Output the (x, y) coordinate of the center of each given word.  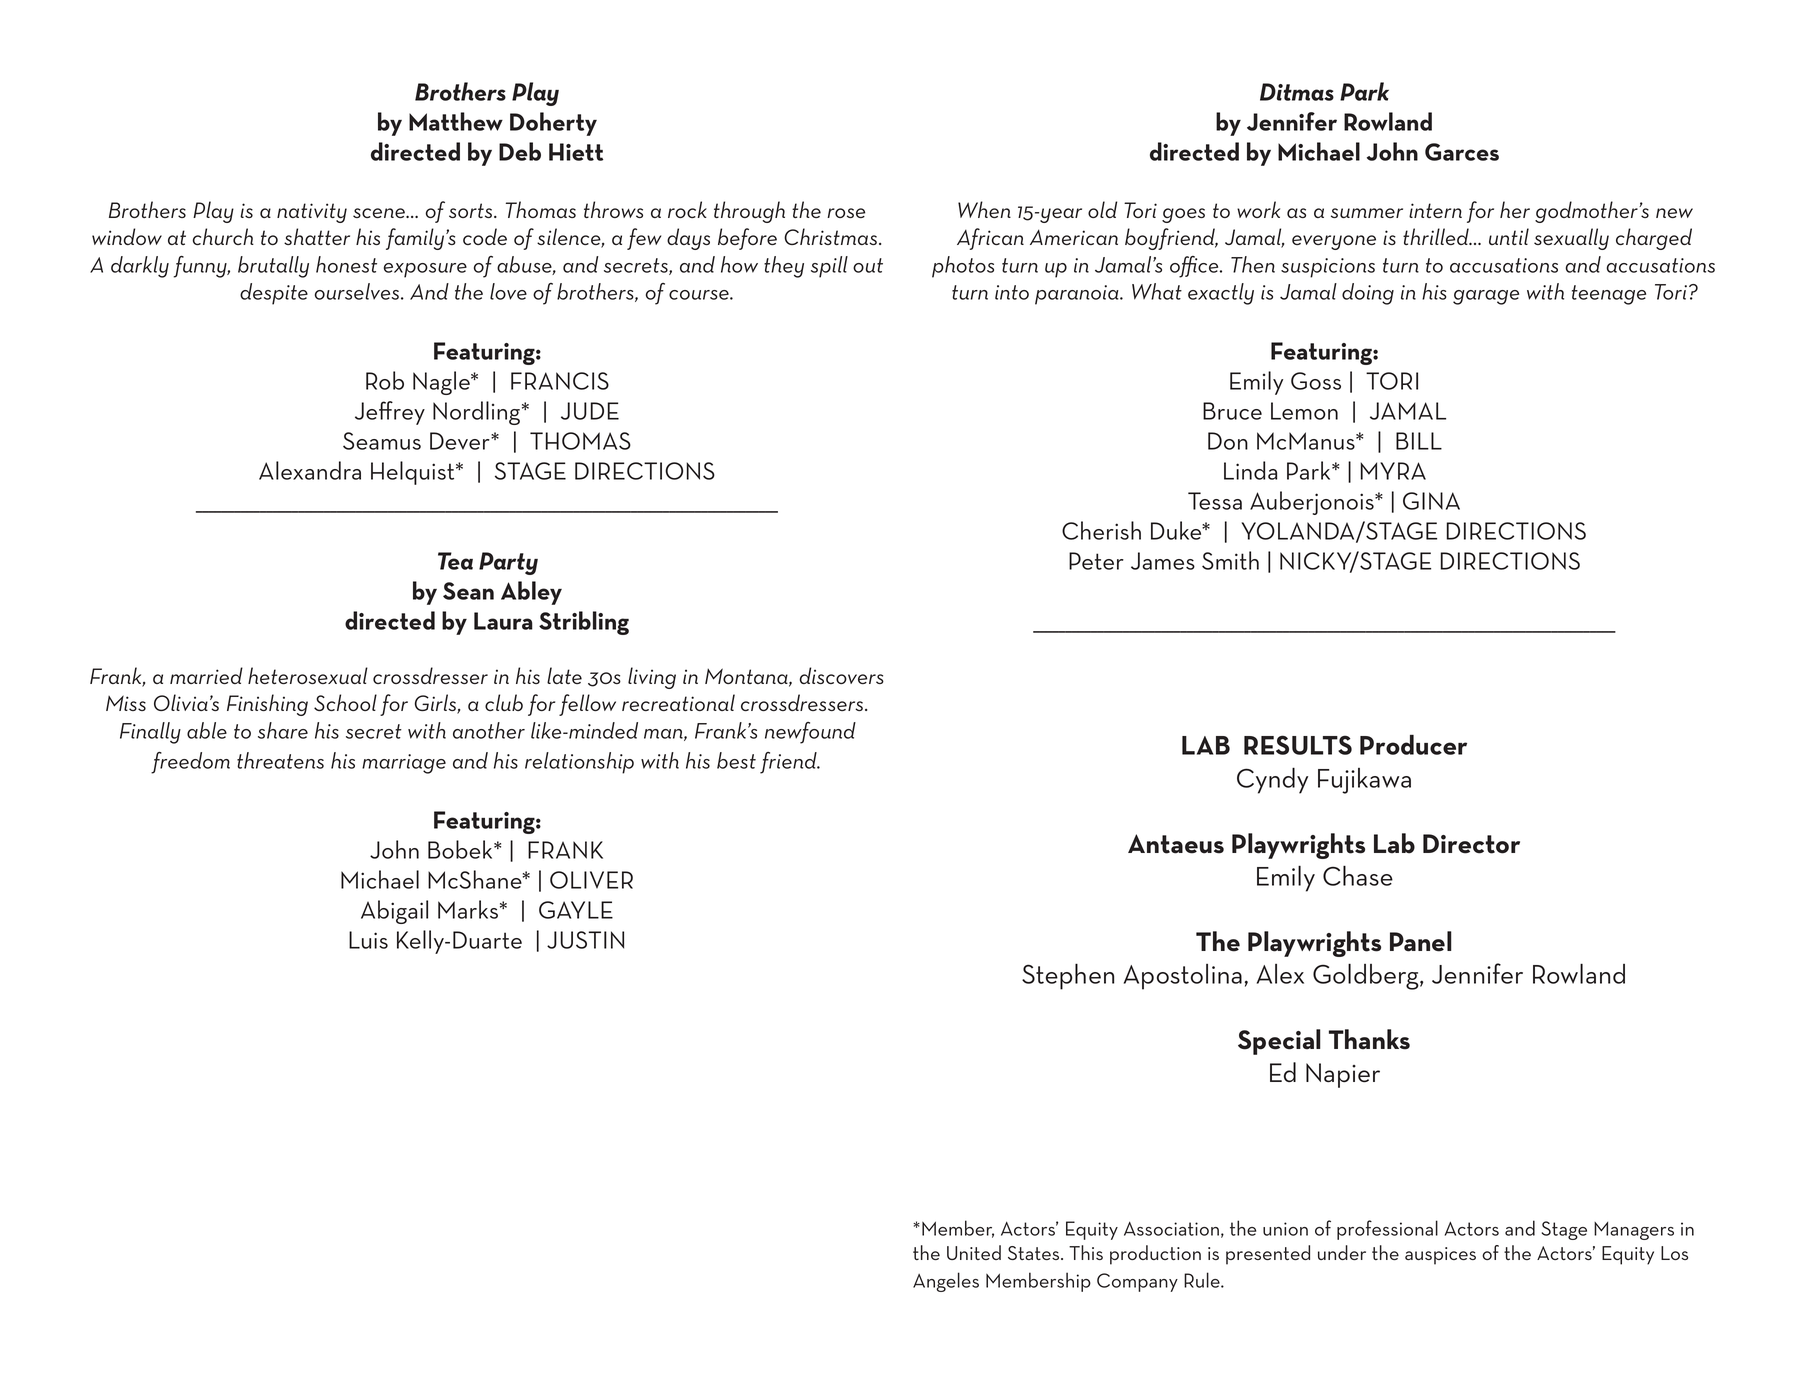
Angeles (946, 1282)
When (984, 209)
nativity (312, 213)
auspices (1440, 1256)
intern (1435, 210)
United (974, 1252)
